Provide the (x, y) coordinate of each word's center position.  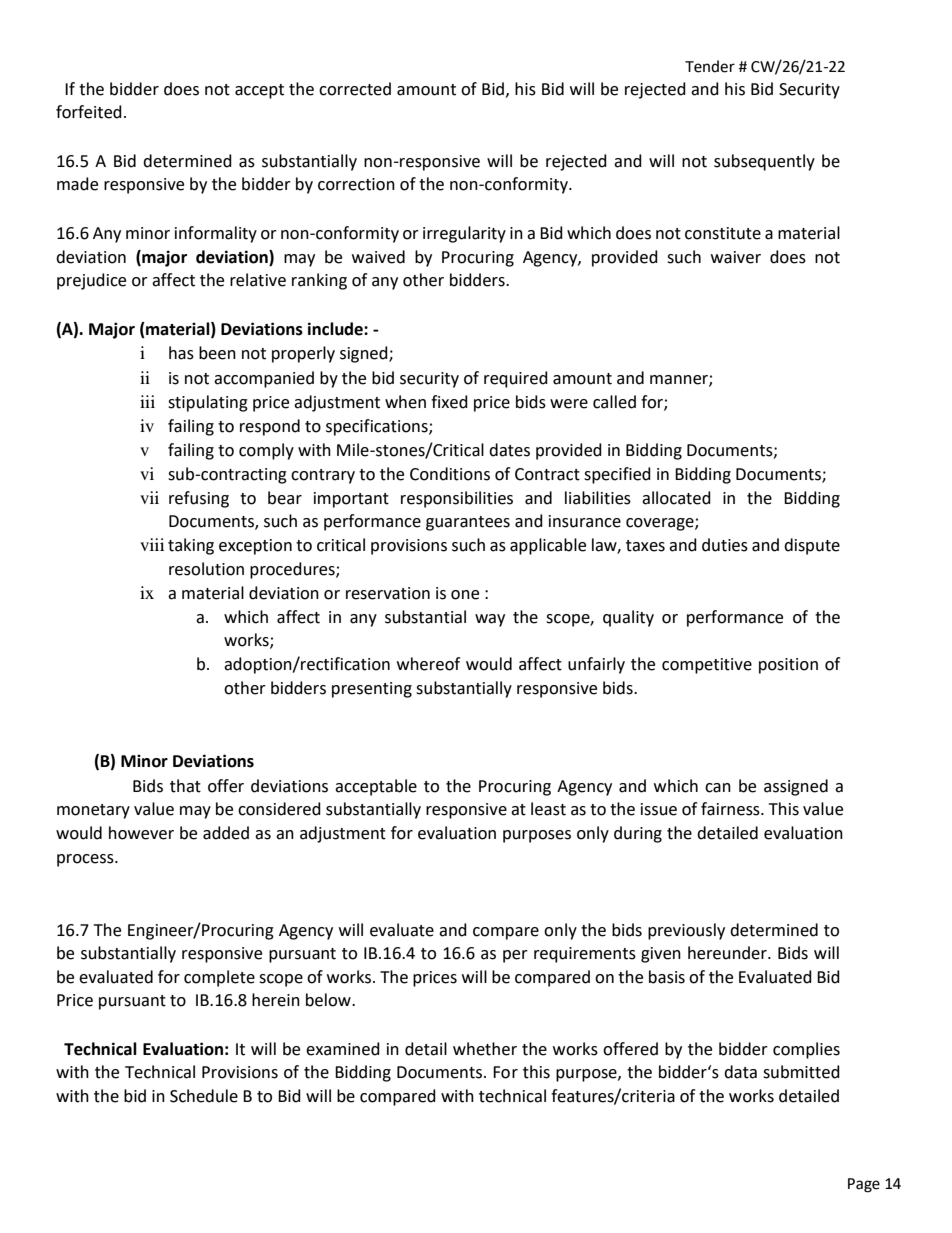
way (490, 620)
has (181, 353)
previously (686, 931)
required (516, 379)
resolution (206, 569)
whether (485, 1049)
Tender (710, 66)
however (141, 833)
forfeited (89, 112)
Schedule (204, 1096)
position (788, 666)
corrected (355, 89)
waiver (736, 257)
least (548, 809)
